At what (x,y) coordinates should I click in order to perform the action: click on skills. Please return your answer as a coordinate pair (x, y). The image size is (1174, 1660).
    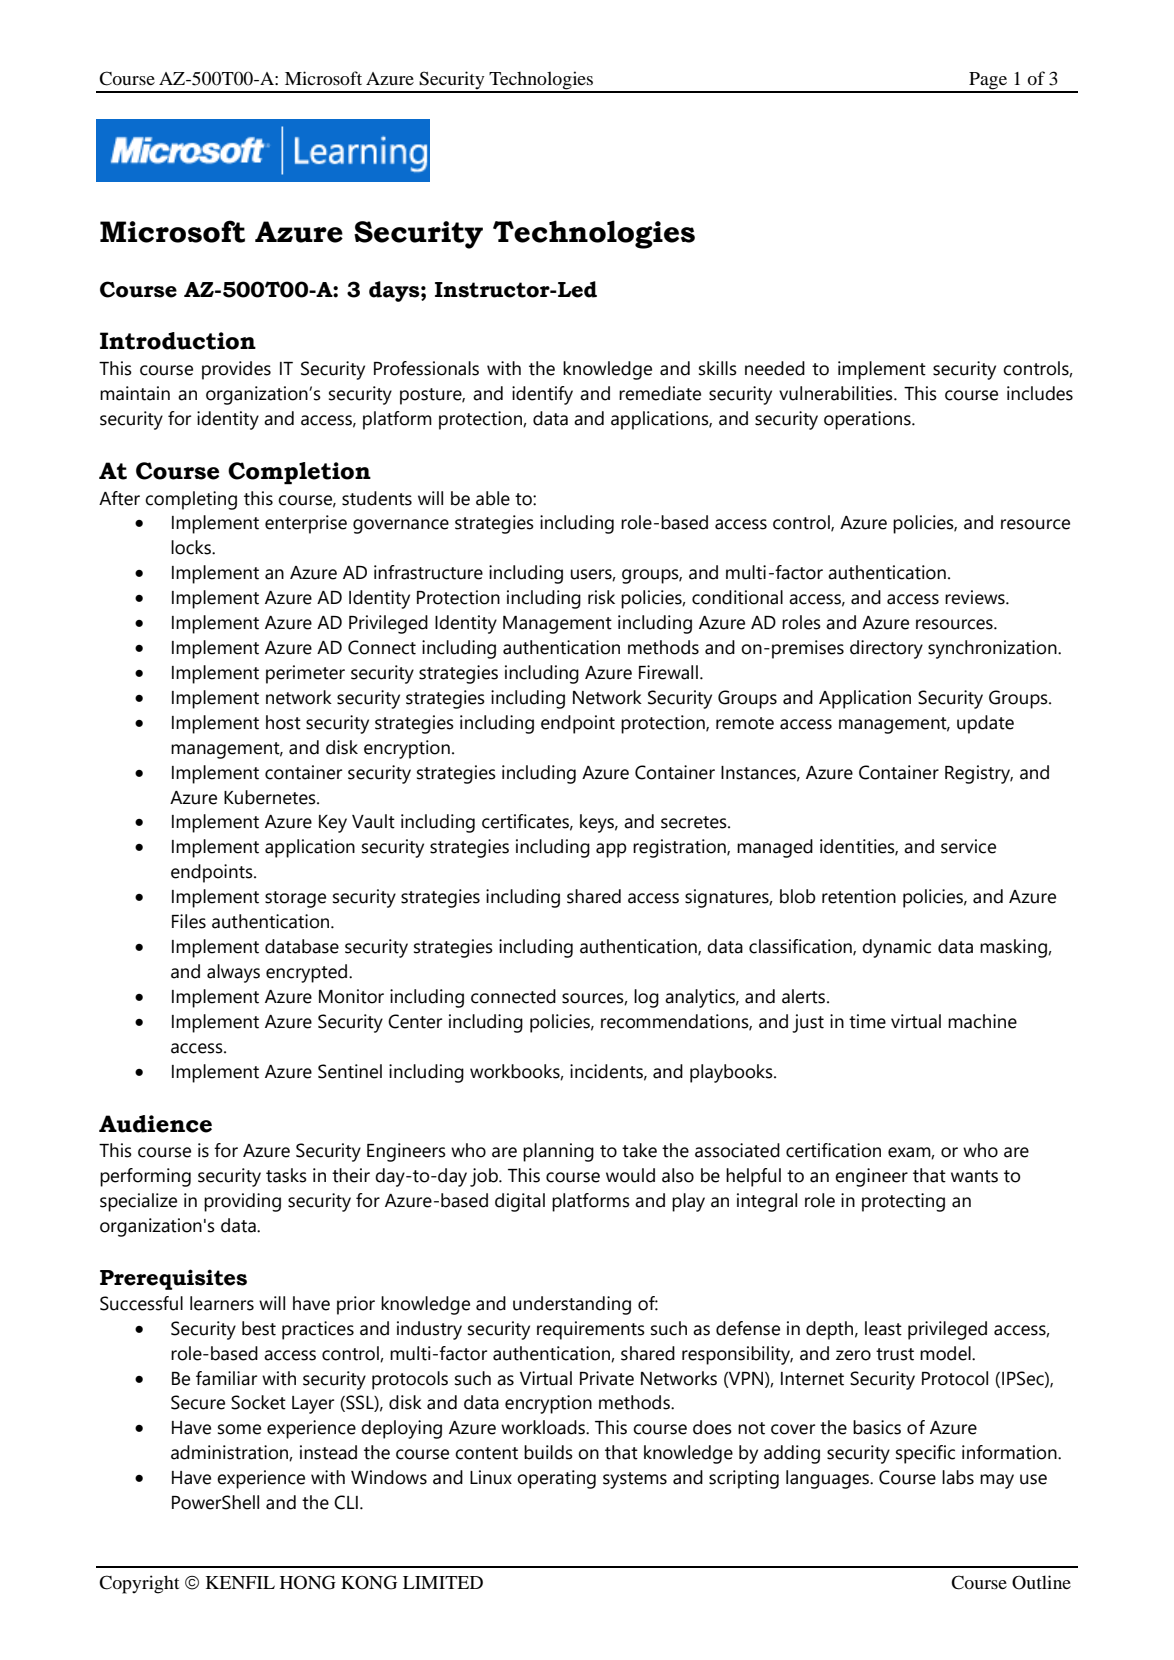
    Looking at the image, I should click on (718, 368).
